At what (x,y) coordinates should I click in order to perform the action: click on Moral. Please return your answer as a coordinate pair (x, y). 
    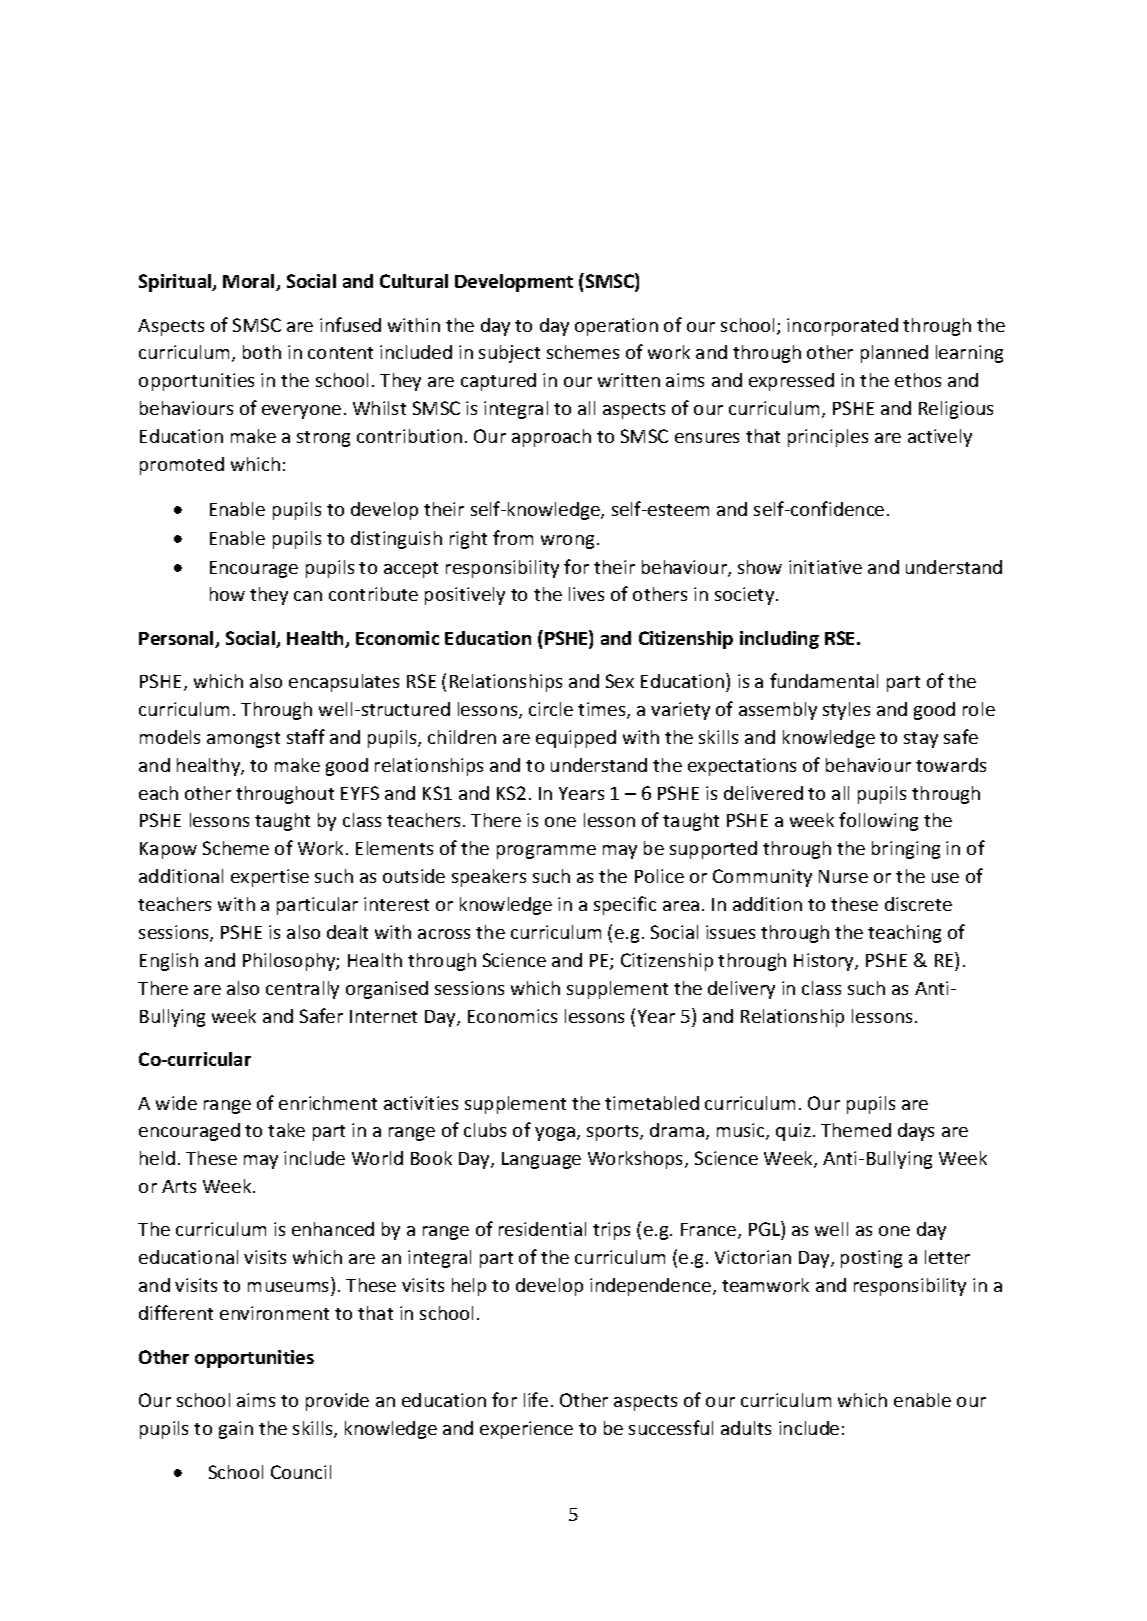
    Looking at the image, I should click on (250, 282).
